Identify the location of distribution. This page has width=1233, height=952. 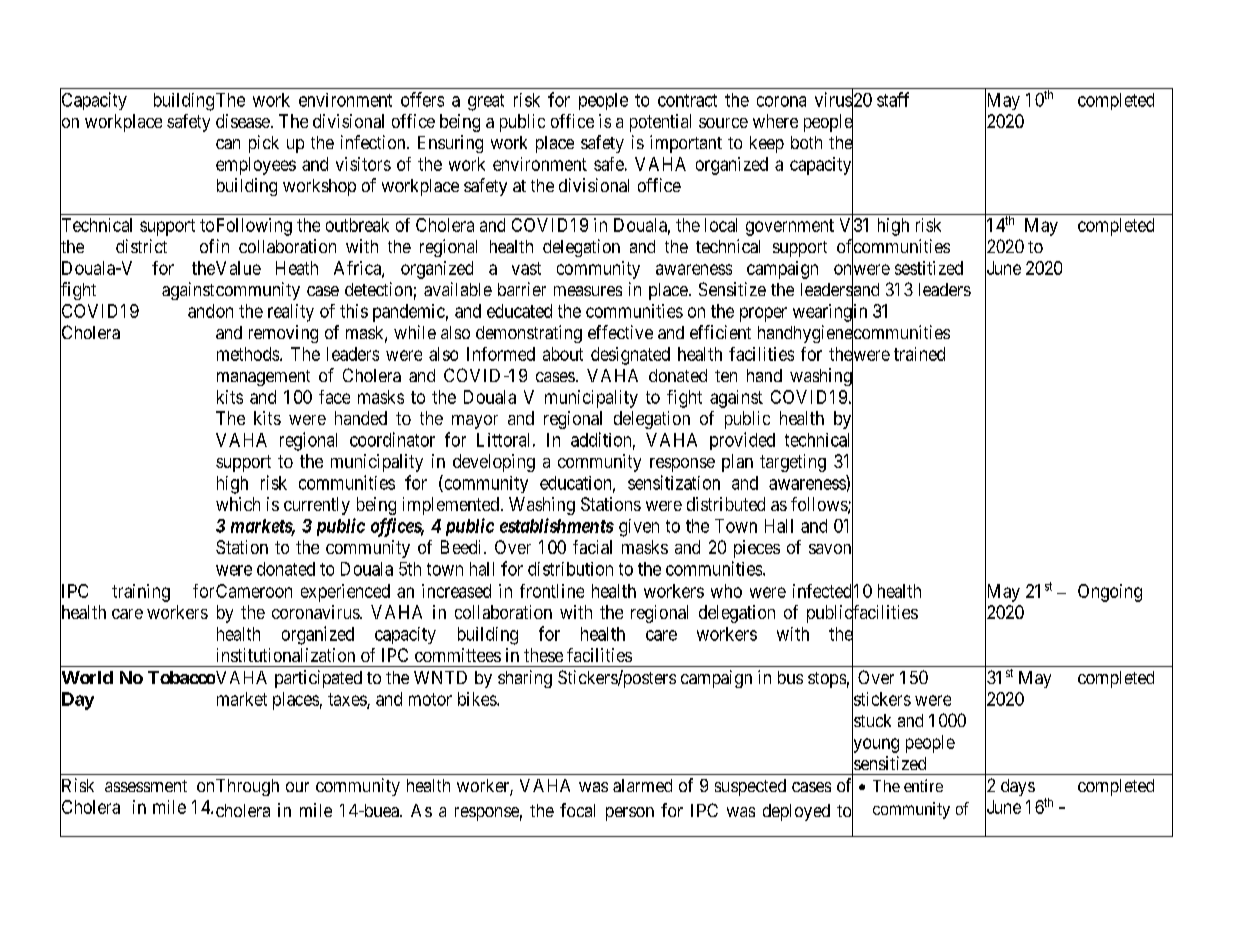
(570, 569).
